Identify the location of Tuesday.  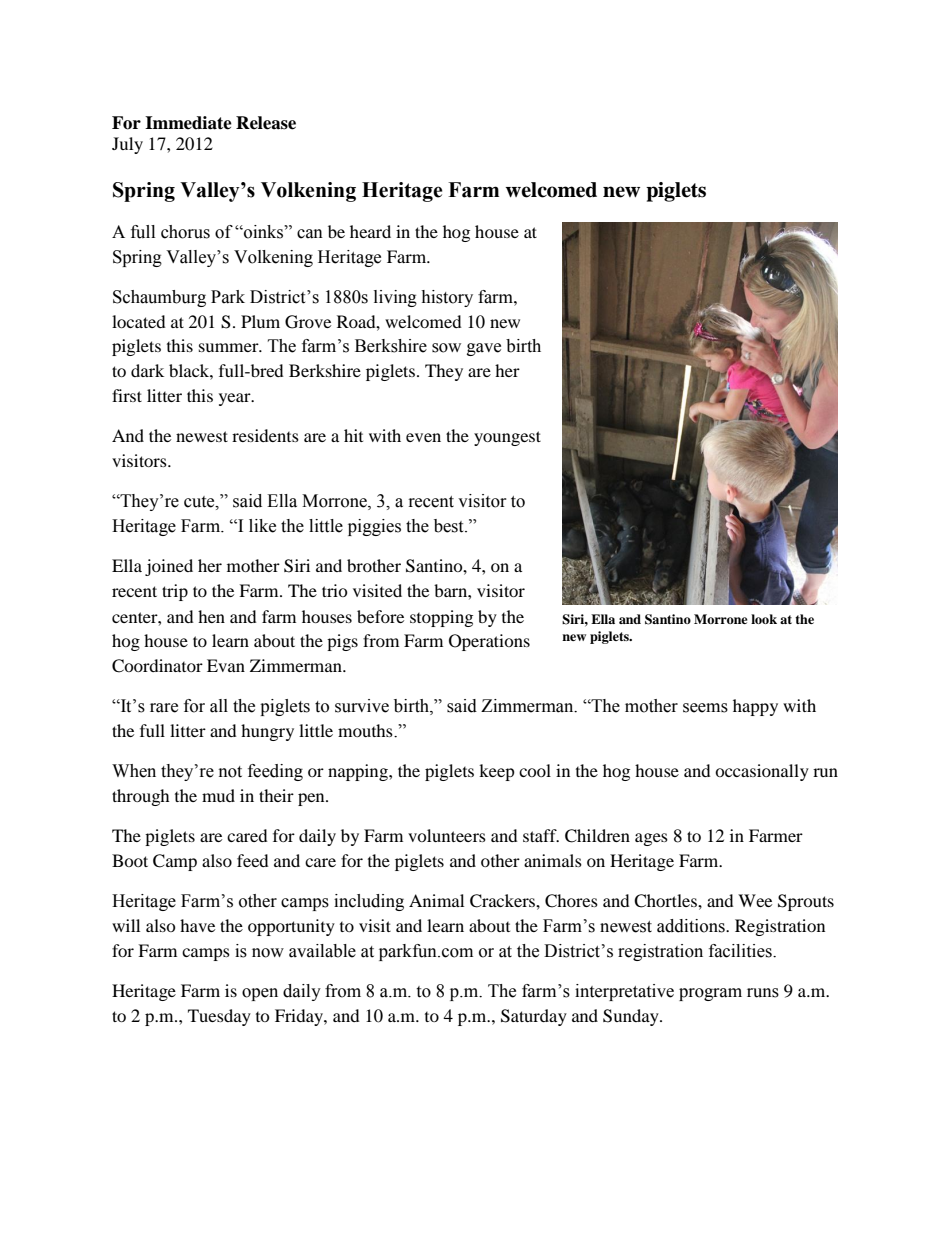
(219, 1017).
